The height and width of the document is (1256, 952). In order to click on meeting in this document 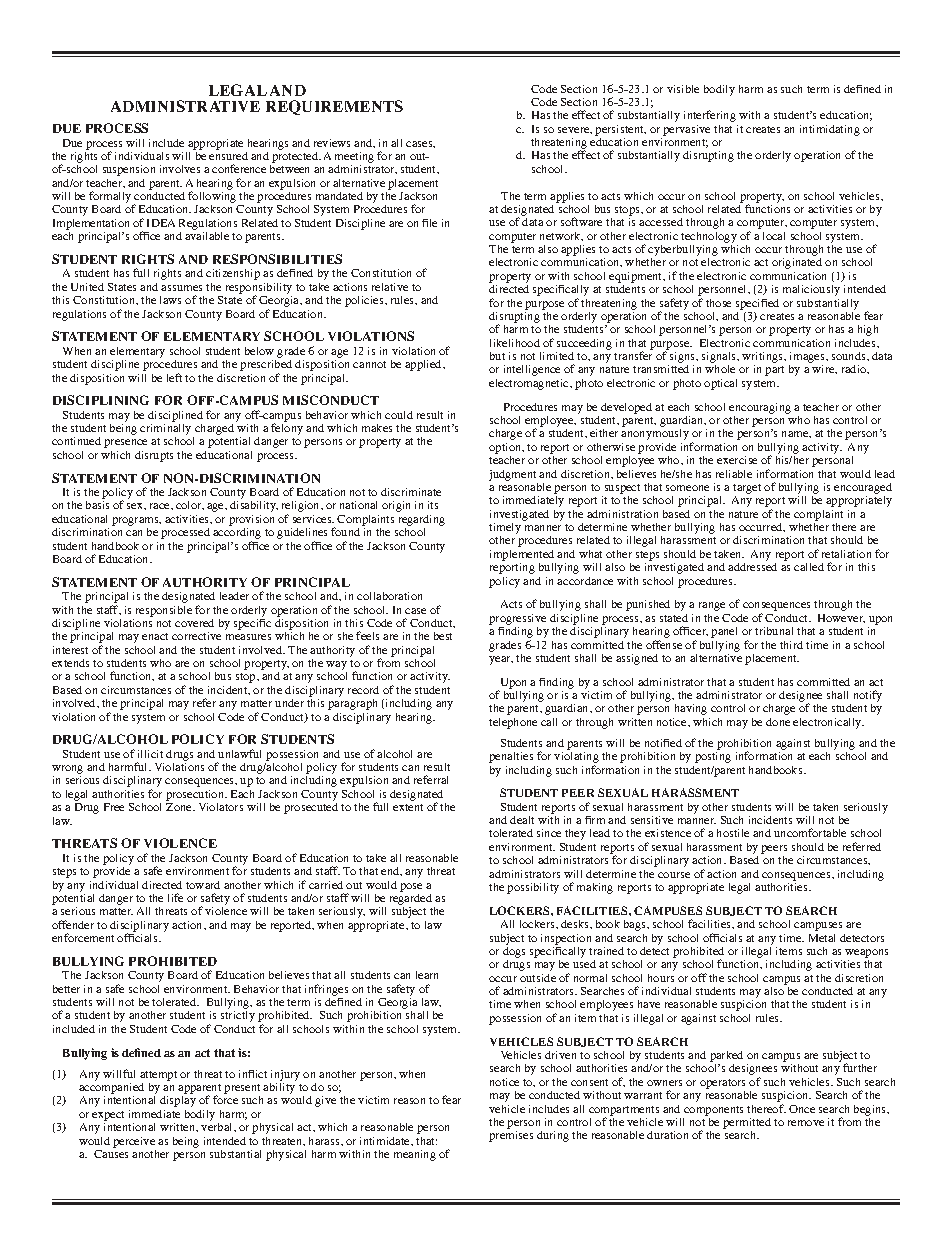, I will do `click(354, 159)`.
